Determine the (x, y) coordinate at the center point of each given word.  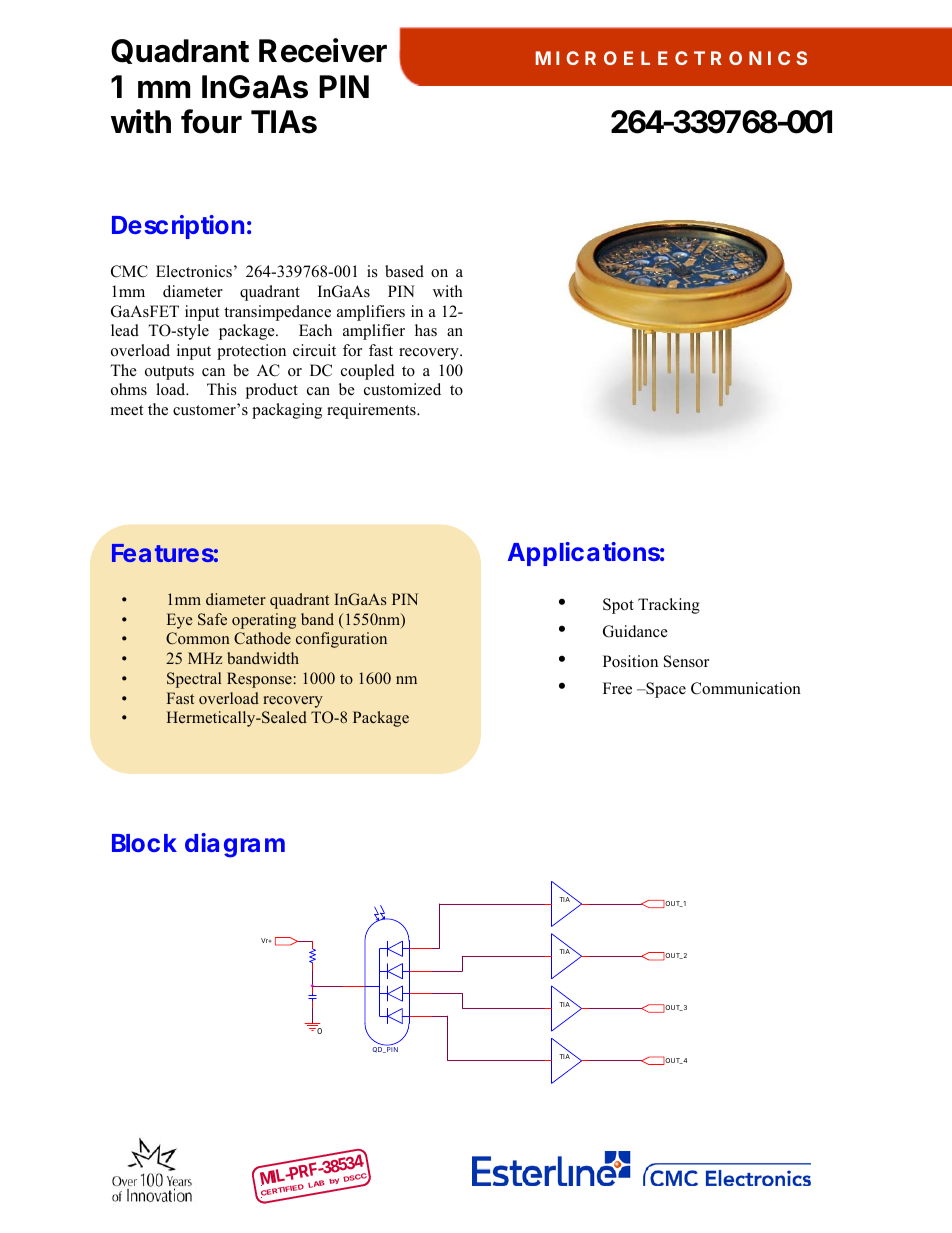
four (211, 121)
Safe (212, 619)
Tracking (669, 606)
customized (402, 389)
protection (251, 352)
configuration (341, 640)
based (404, 271)
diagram (235, 845)
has (426, 330)
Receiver (323, 50)
